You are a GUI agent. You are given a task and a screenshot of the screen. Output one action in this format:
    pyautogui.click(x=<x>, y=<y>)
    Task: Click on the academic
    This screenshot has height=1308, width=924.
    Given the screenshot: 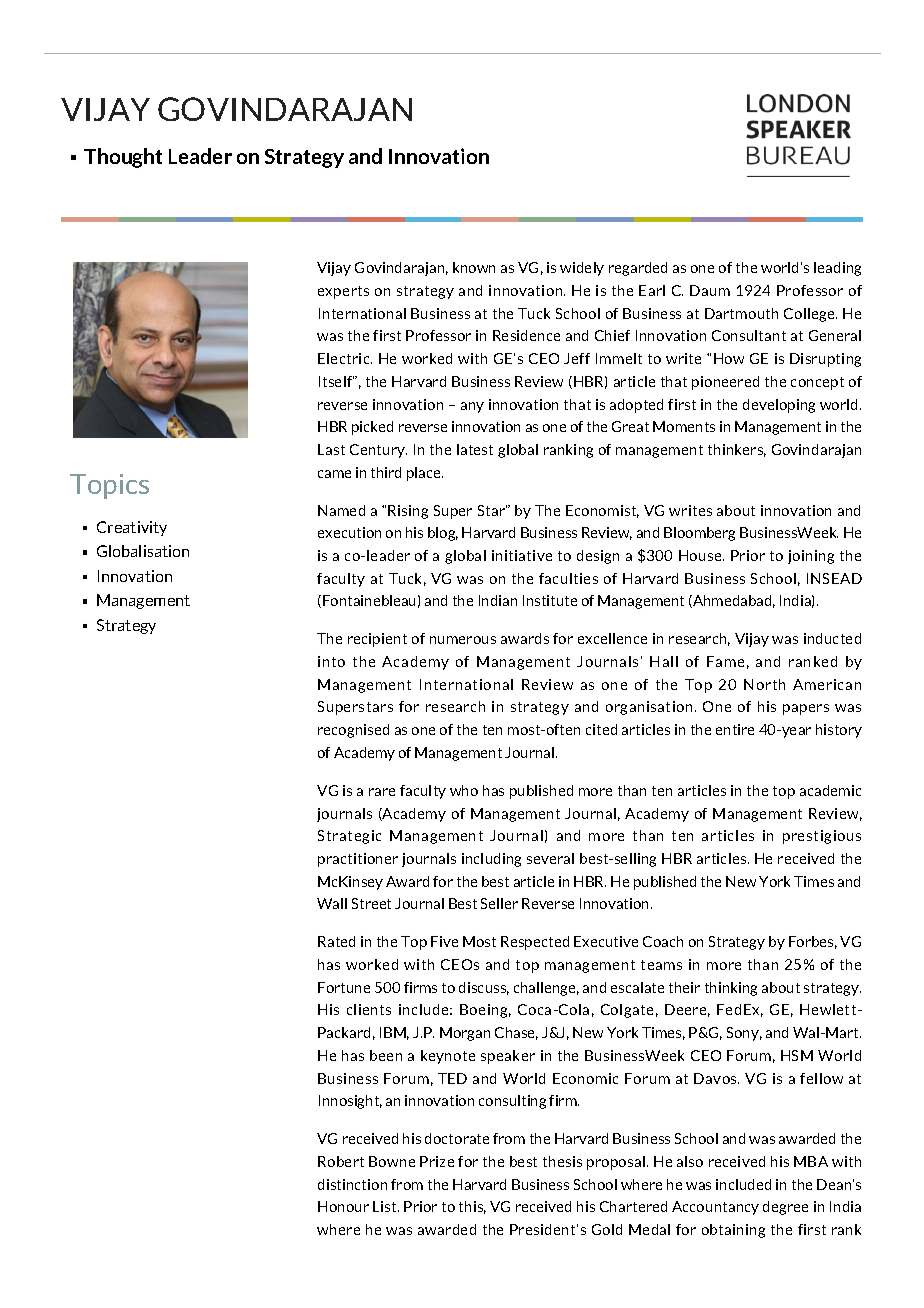 What is the action you would take?
    pyautogui.click(x=830, y=790)
